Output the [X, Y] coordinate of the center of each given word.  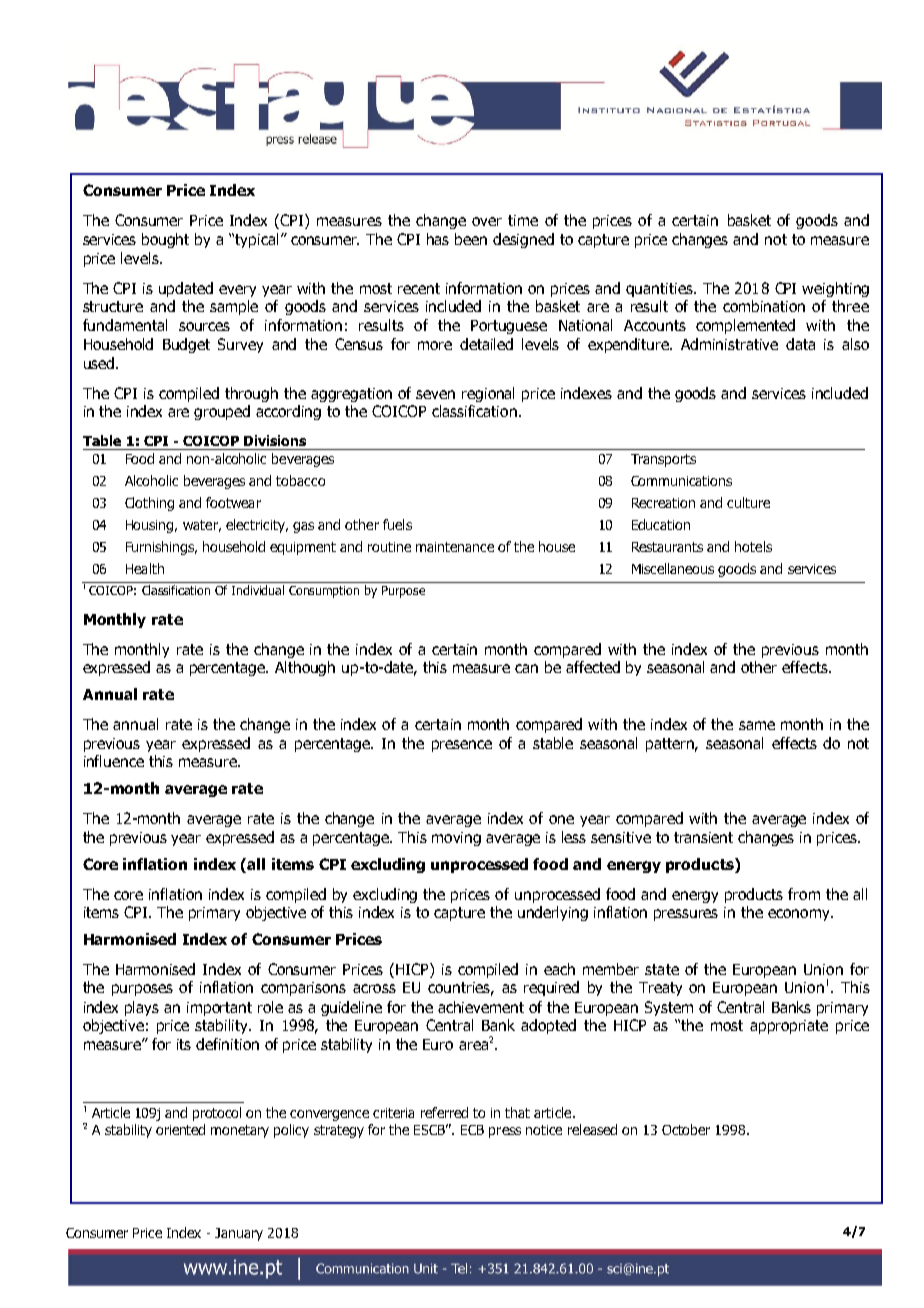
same [757, 725]
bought [165, 240]
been [471, 239]
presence [462, 746]
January [239, 1234]
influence [114, 761]
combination [764, 306]
